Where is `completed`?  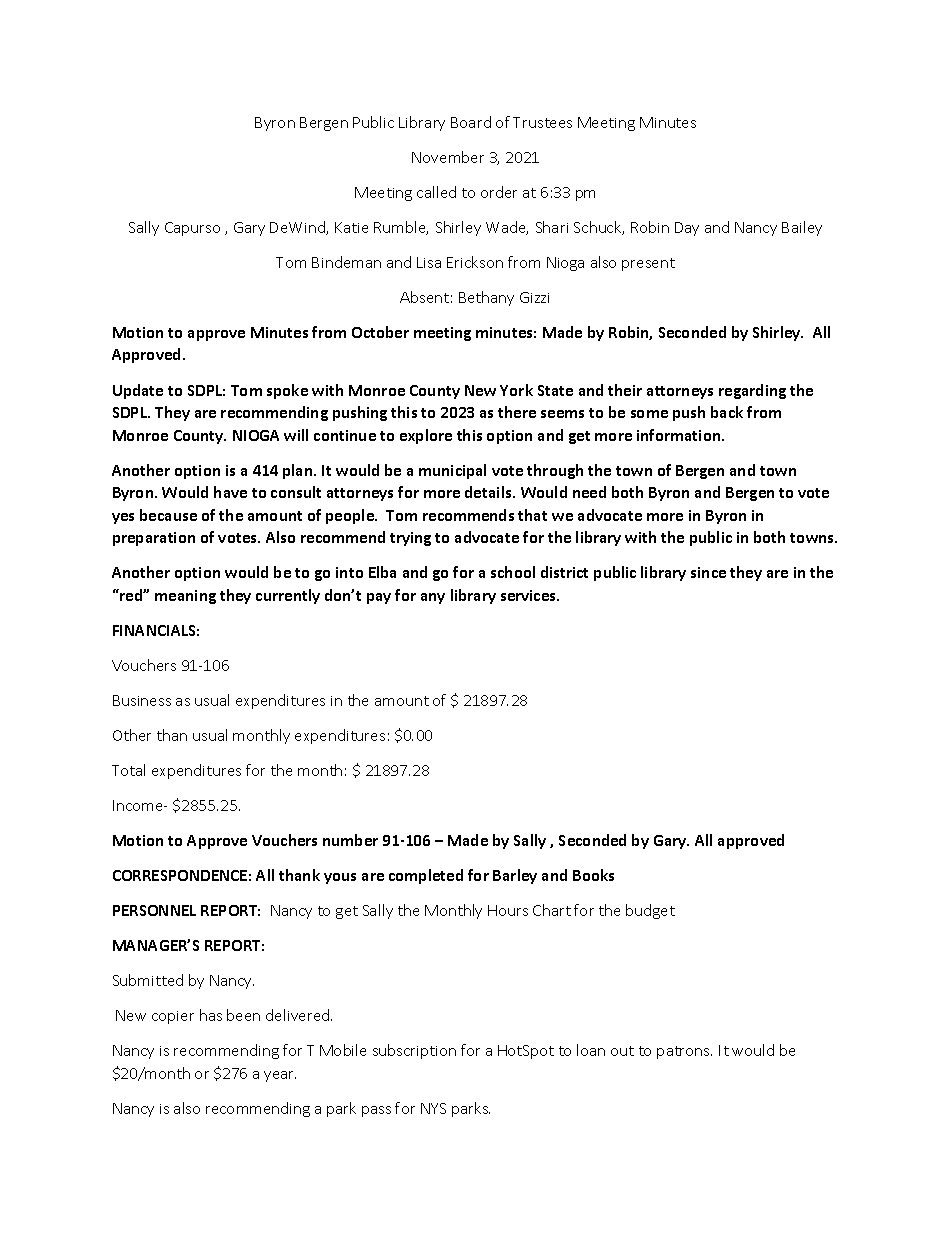 completed is located at coordinates (426, 876).
